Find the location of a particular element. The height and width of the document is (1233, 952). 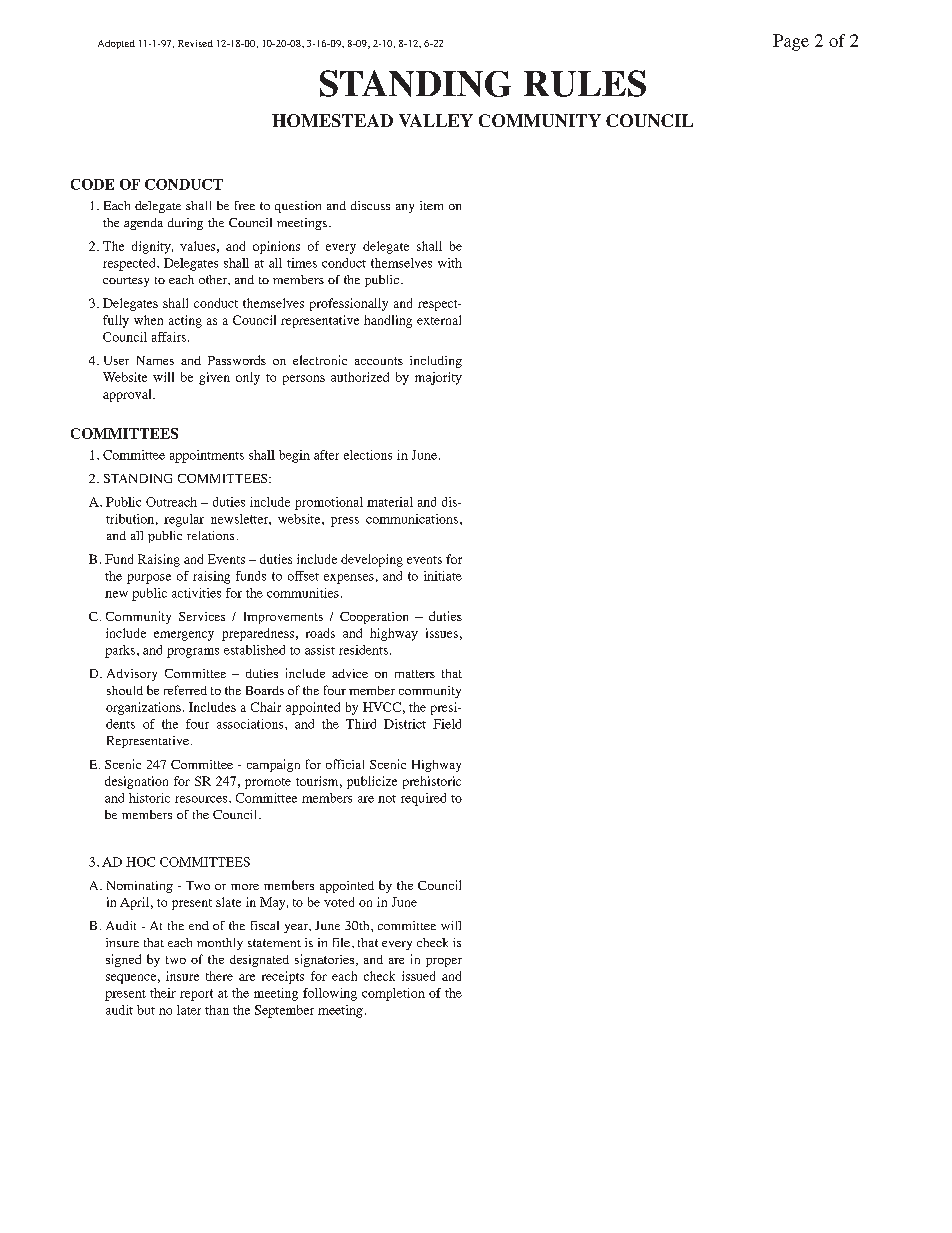

VALLEY is located at coordinates (436, 120).
